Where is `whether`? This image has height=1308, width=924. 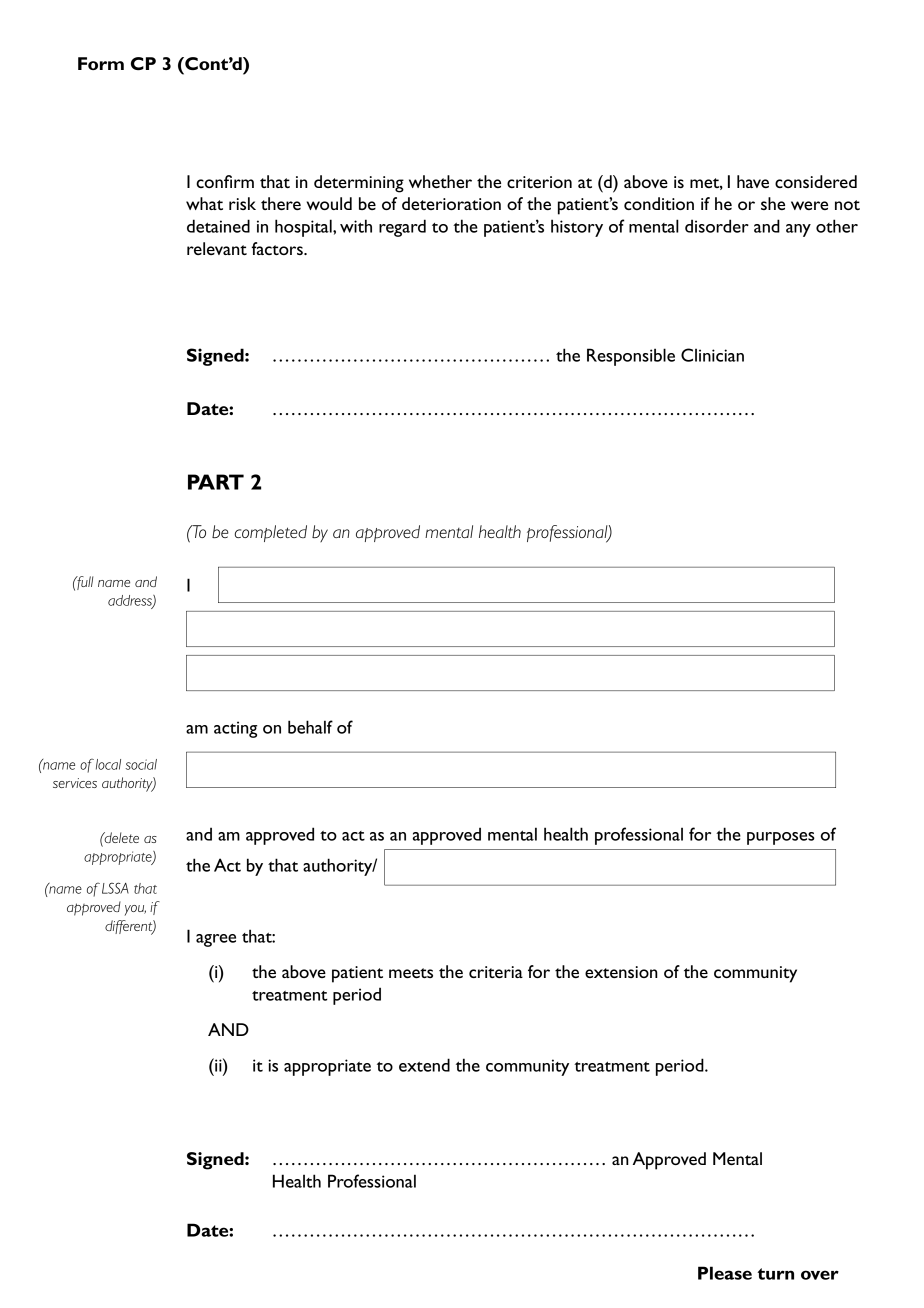 whether is located at coordinates (440, 181).
